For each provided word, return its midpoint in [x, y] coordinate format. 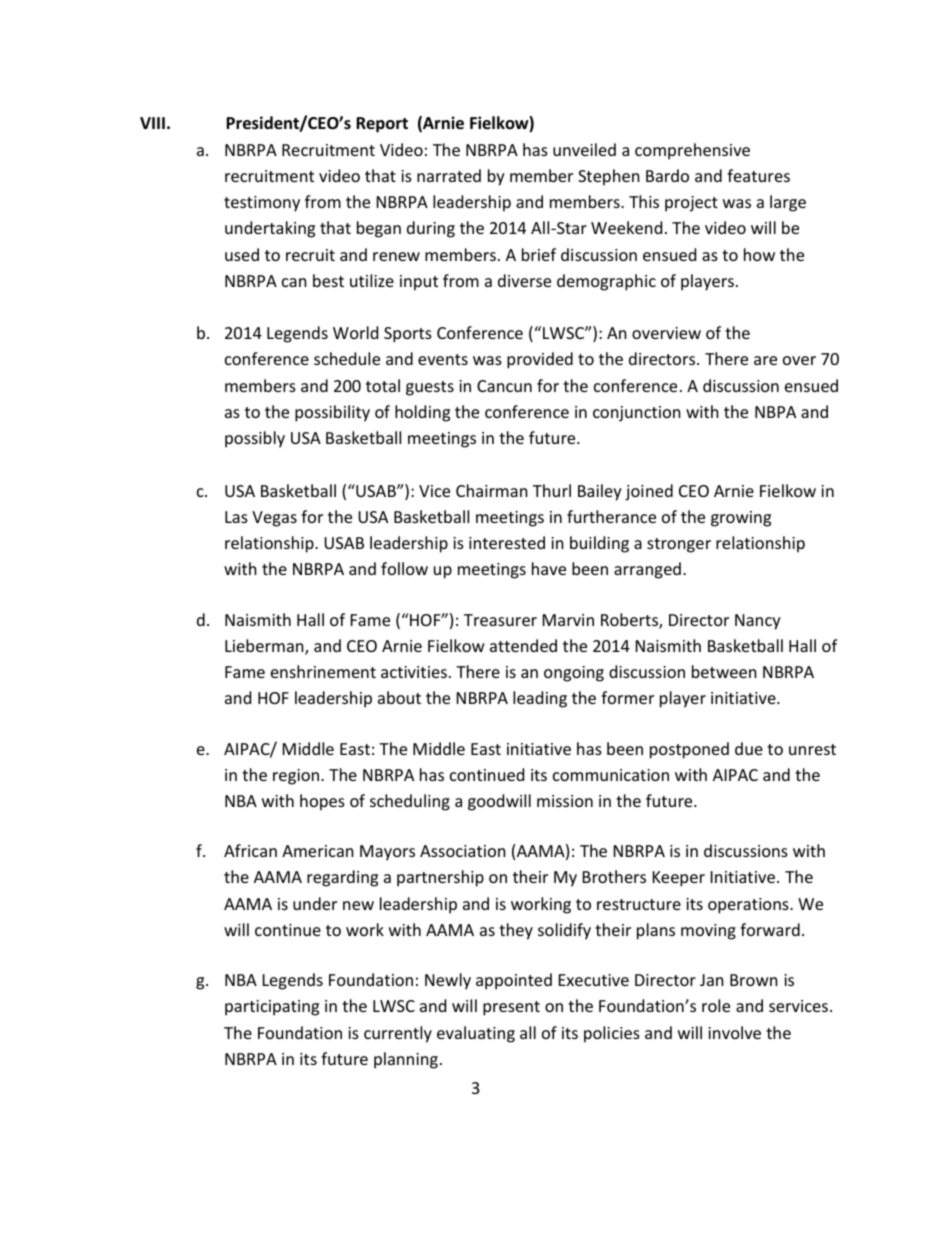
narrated [449, 175]
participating [272, 1008]
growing [741, 519]
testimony [262, 204]
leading [540, 699]
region [296, 777]
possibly [255, 439]
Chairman [492, 490]
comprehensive [692, 151]
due [749, 748]
